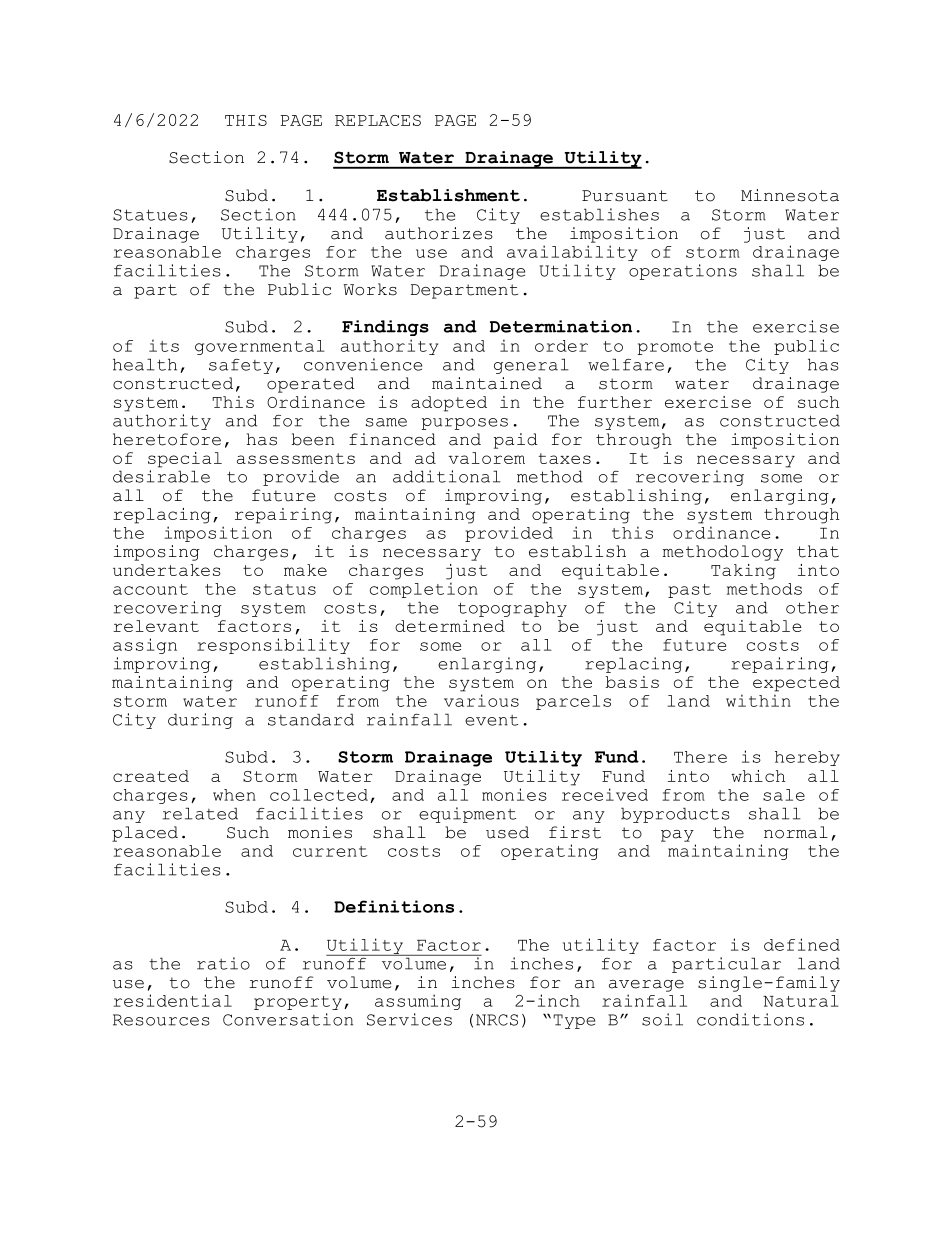  Describe the element at coordinates (173, 1000) in the page. I see `residential` at that location.
